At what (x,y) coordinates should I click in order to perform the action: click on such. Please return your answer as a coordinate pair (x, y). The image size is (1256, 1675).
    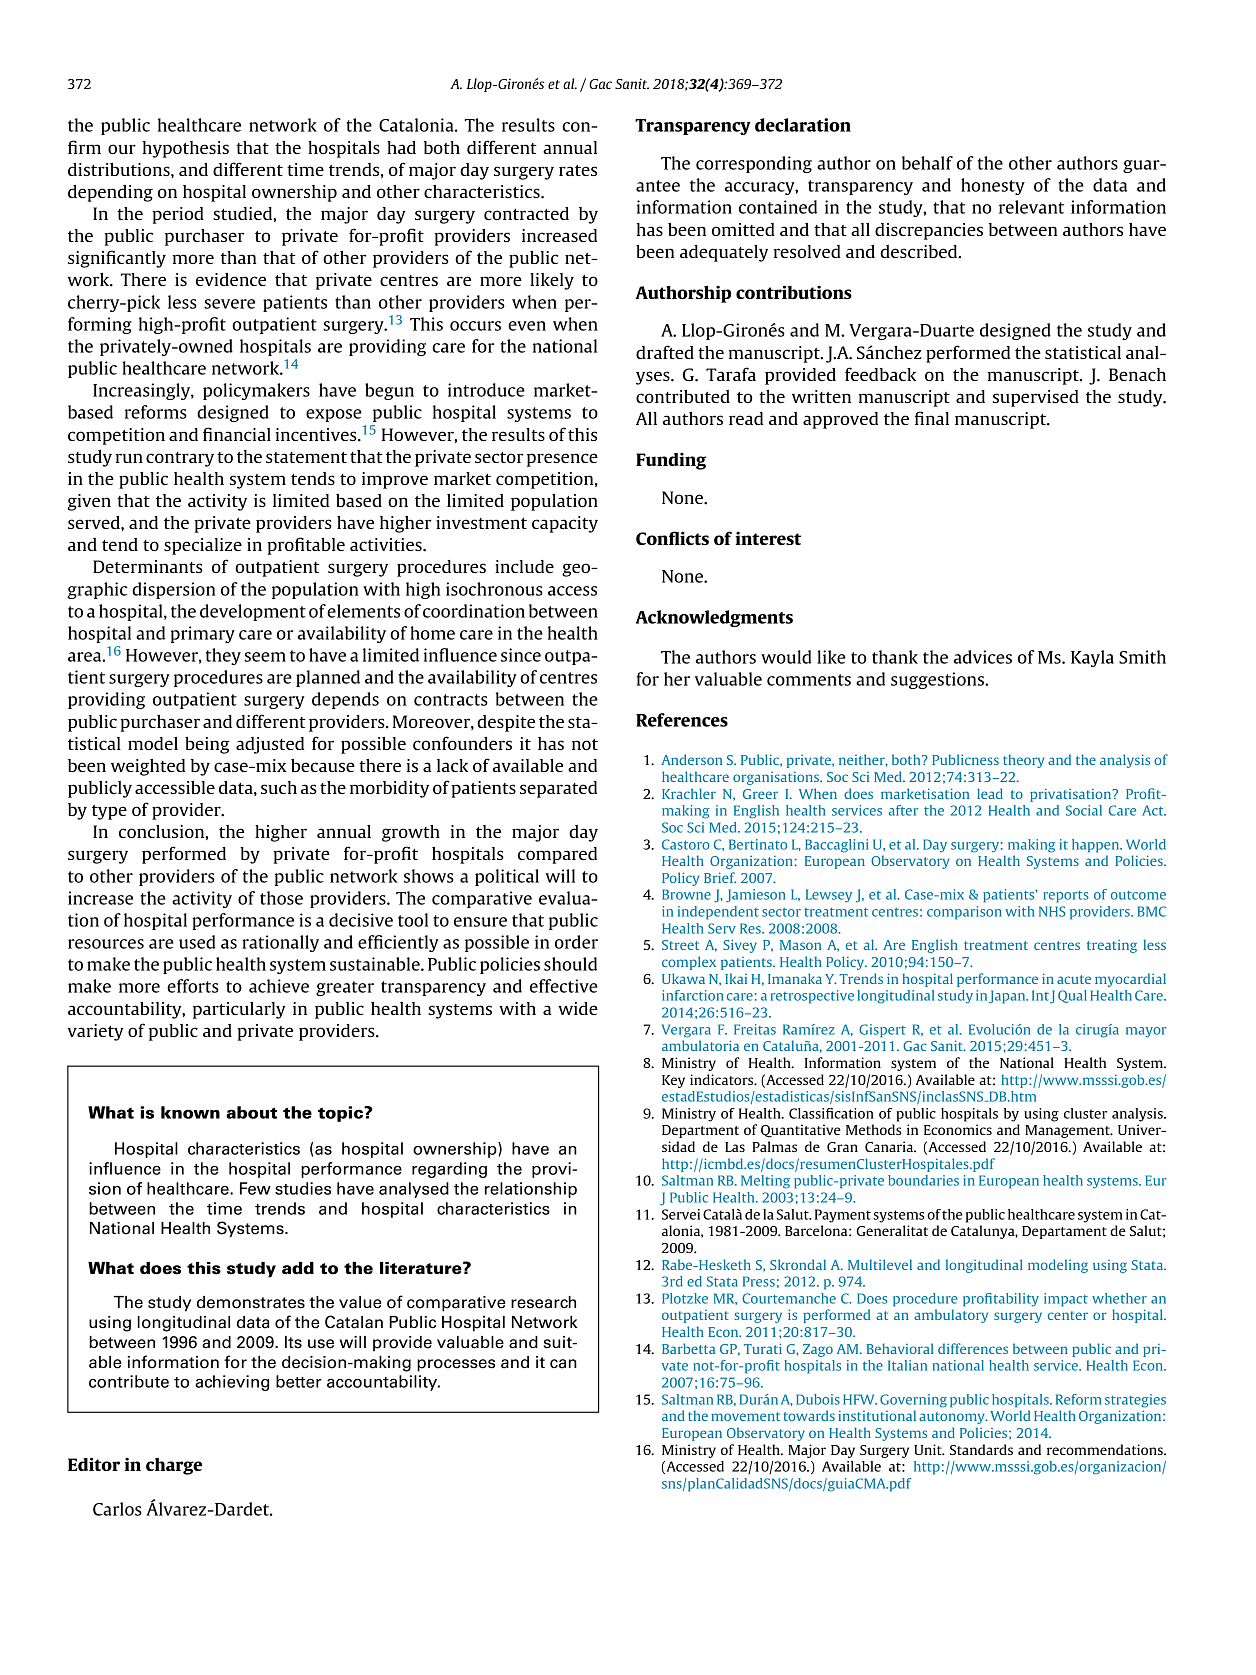
    Looking at the image, I should click on (279, 787).
